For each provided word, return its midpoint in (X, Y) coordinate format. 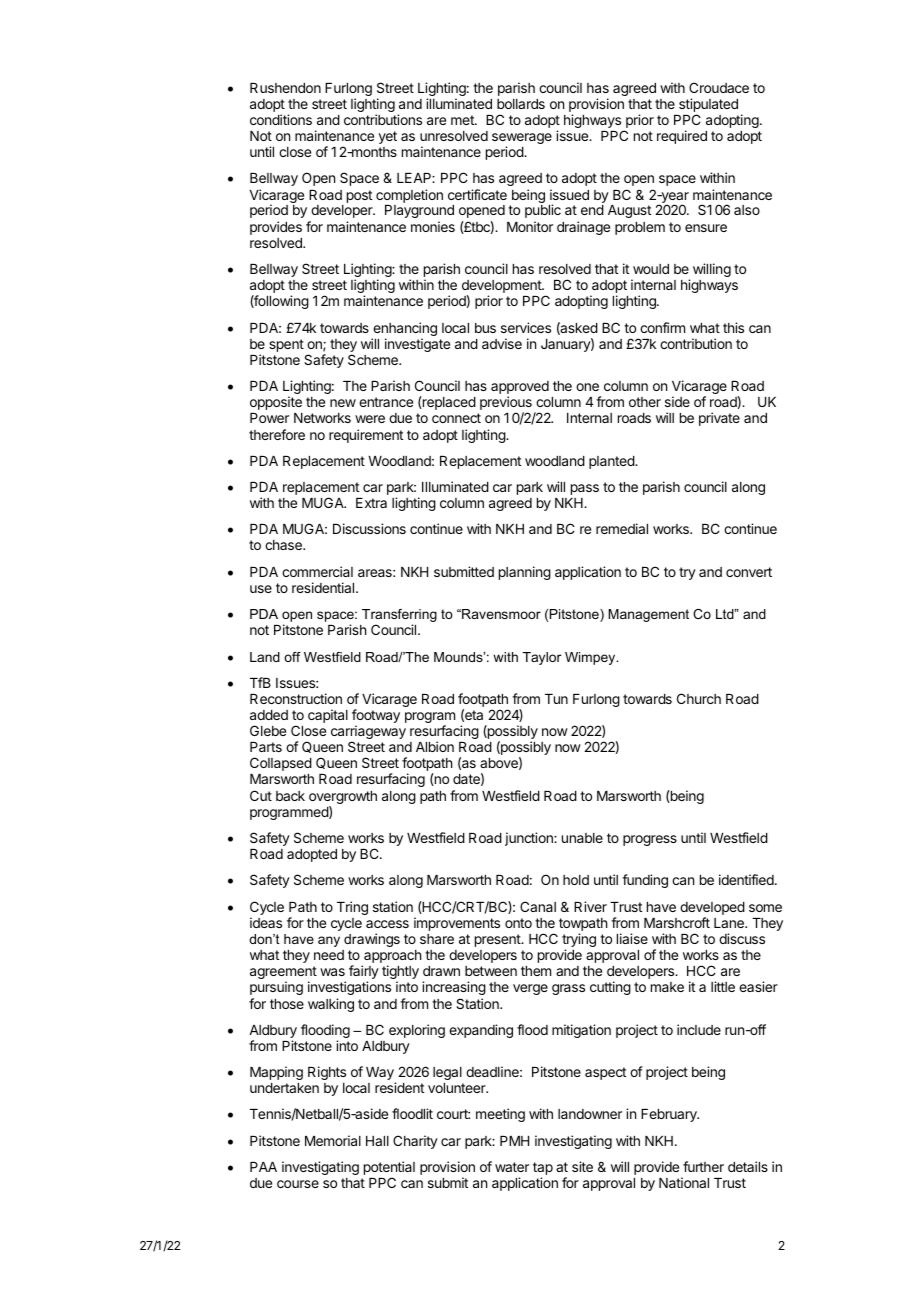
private (719, 419)
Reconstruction (296, 698)
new (343, 403)
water (512, 1167)
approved (520, 389)
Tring (352, 908)
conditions (281, 119)
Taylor (542, 658)
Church (699, 698)
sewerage (522, 140)
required (682, 137)
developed (712, 910)
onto (518, 923)
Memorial (333, 1140)
